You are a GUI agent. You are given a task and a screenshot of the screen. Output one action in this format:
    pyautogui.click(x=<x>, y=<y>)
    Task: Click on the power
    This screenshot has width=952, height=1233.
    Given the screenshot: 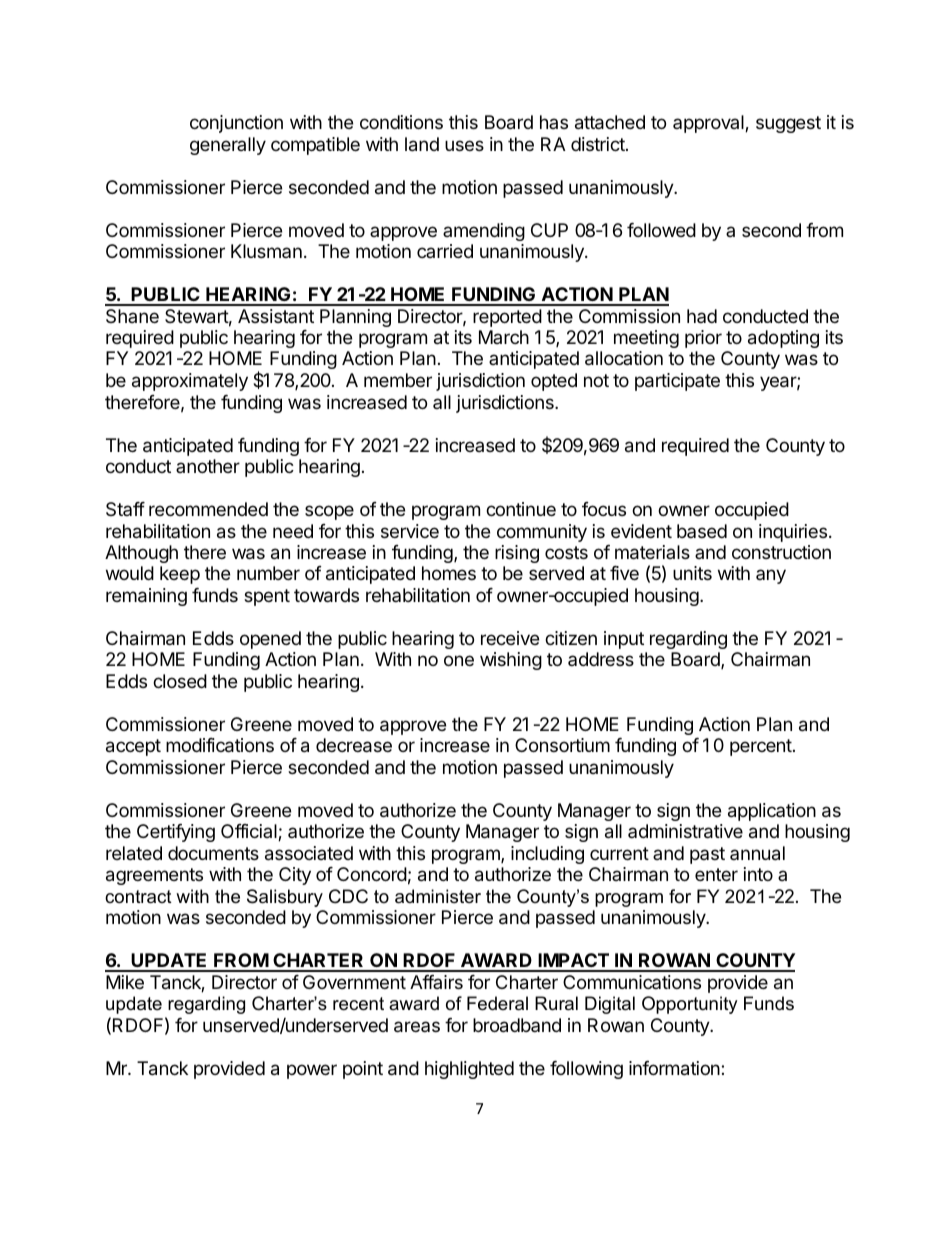 What is the action you would take?
    pyautogui.click(x=312, y=1071)
